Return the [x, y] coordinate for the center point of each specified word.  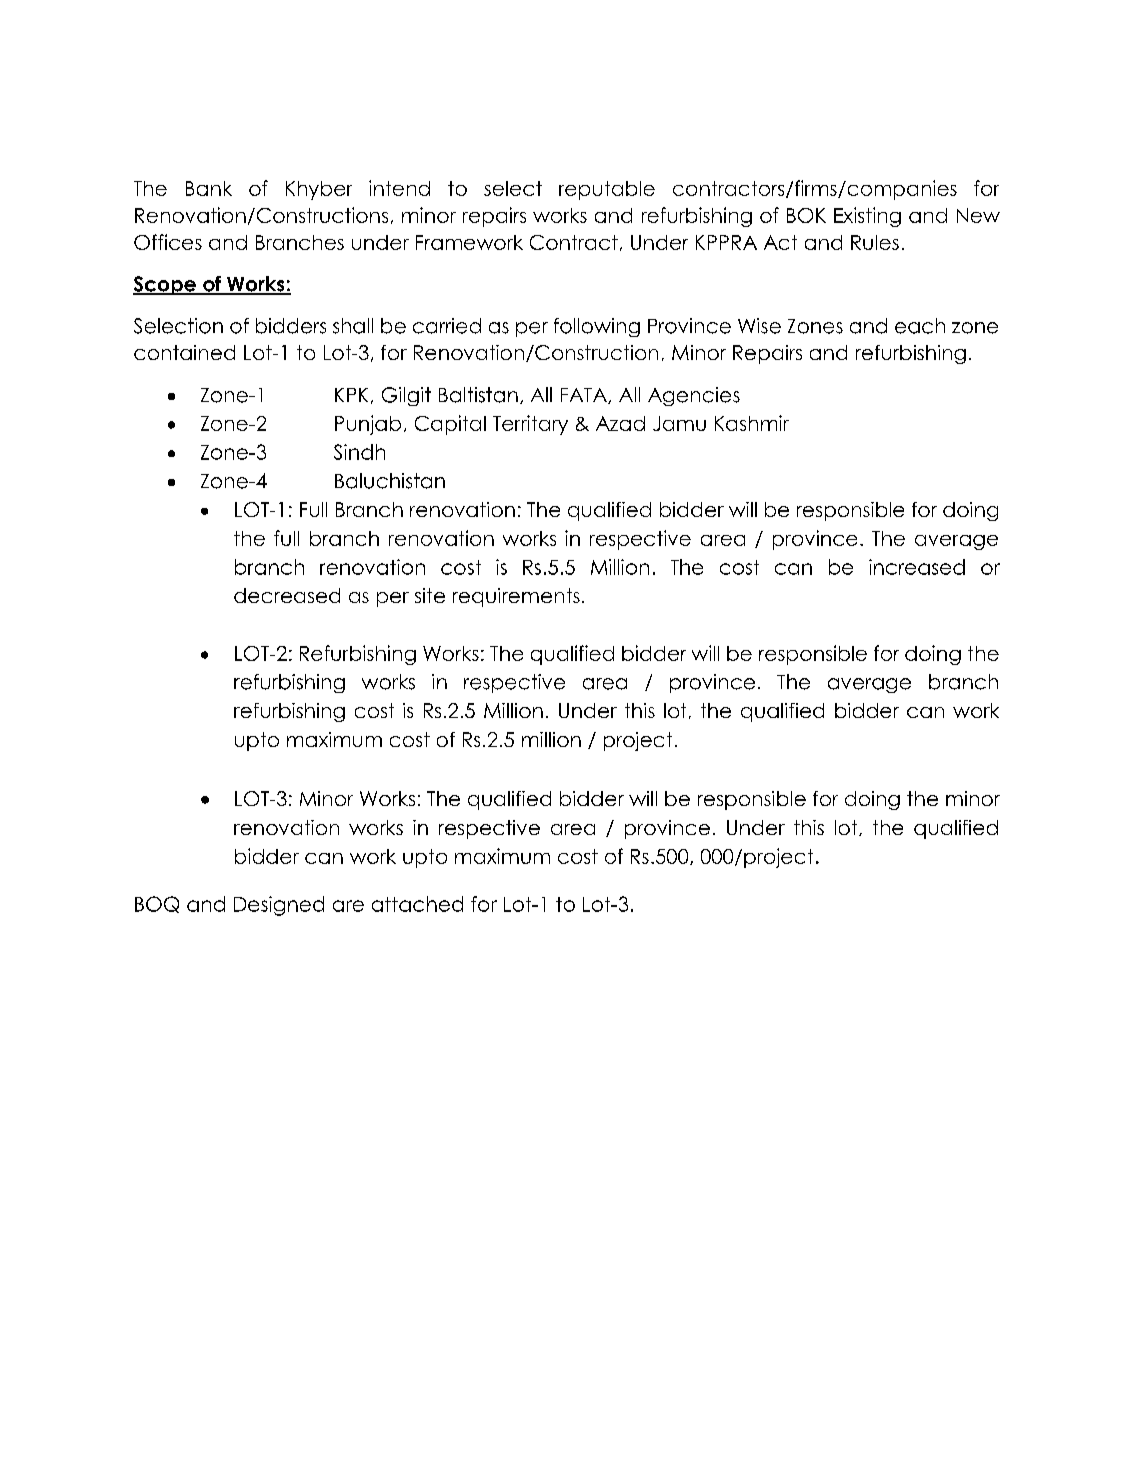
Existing [867, 217]
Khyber [319, 190]
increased [917, 567]
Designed [279, 906]
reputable [607, 190]
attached [417, 904]
